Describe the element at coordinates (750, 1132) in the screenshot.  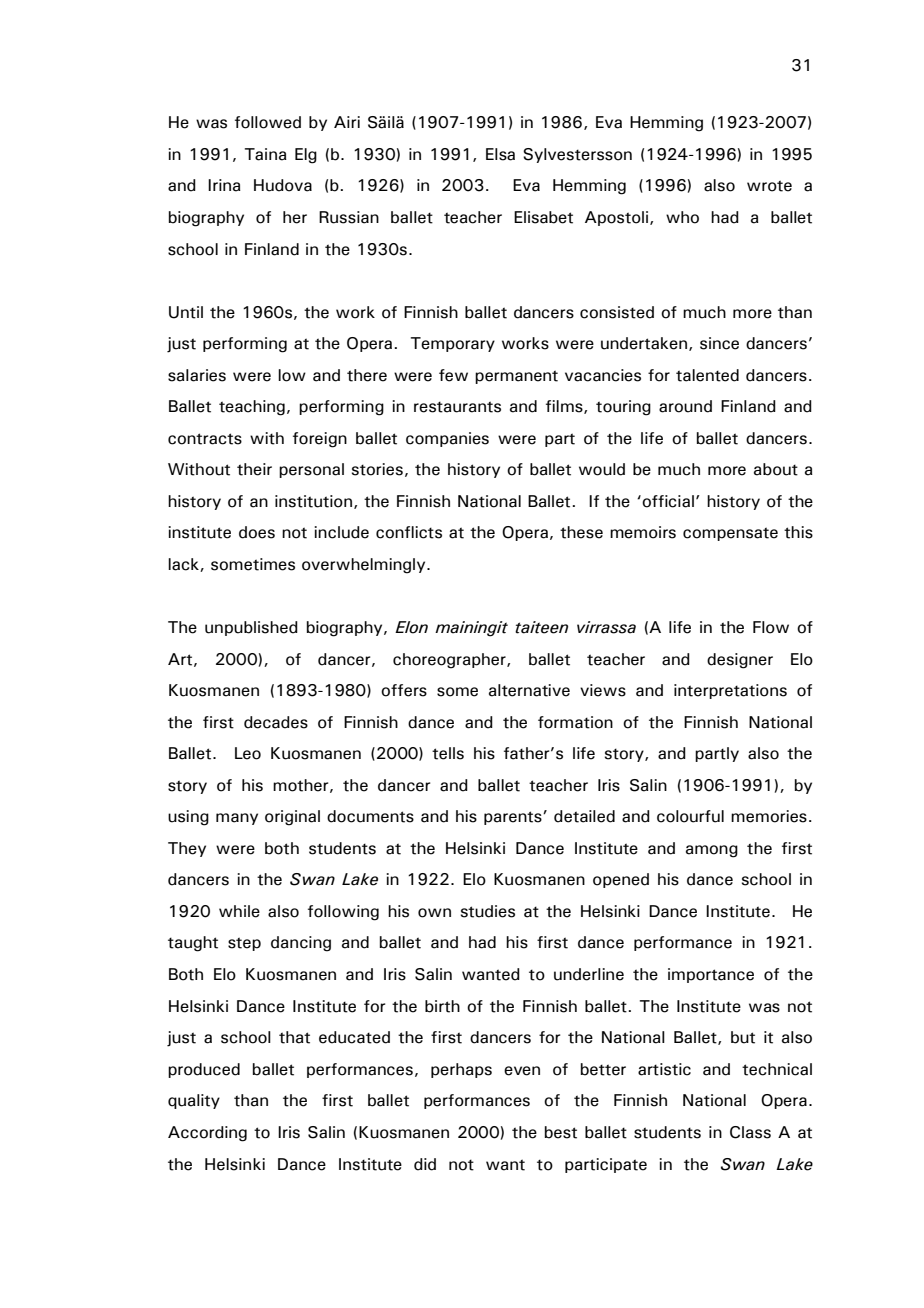
I see `Class` at that location.
